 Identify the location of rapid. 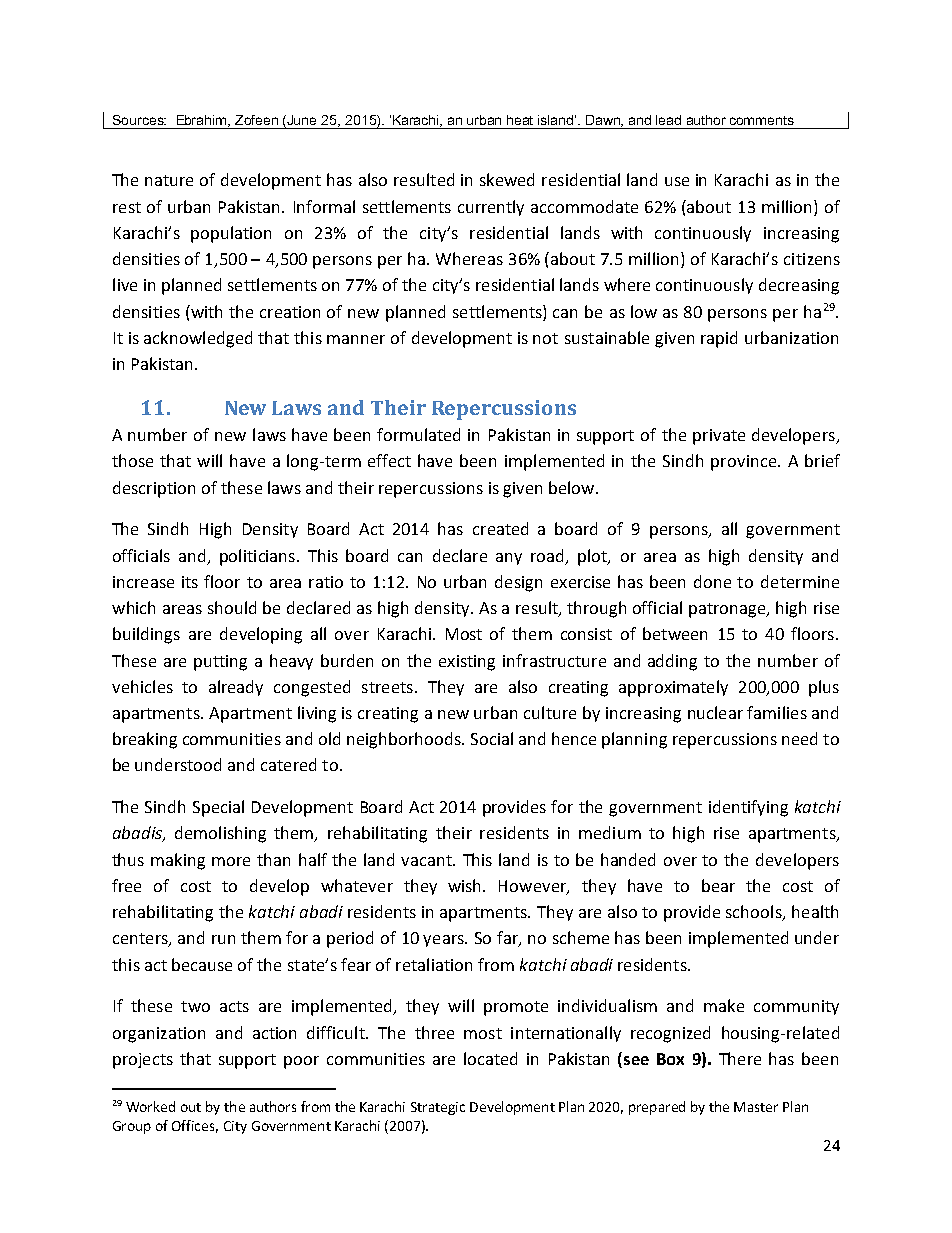
(719, 339).
